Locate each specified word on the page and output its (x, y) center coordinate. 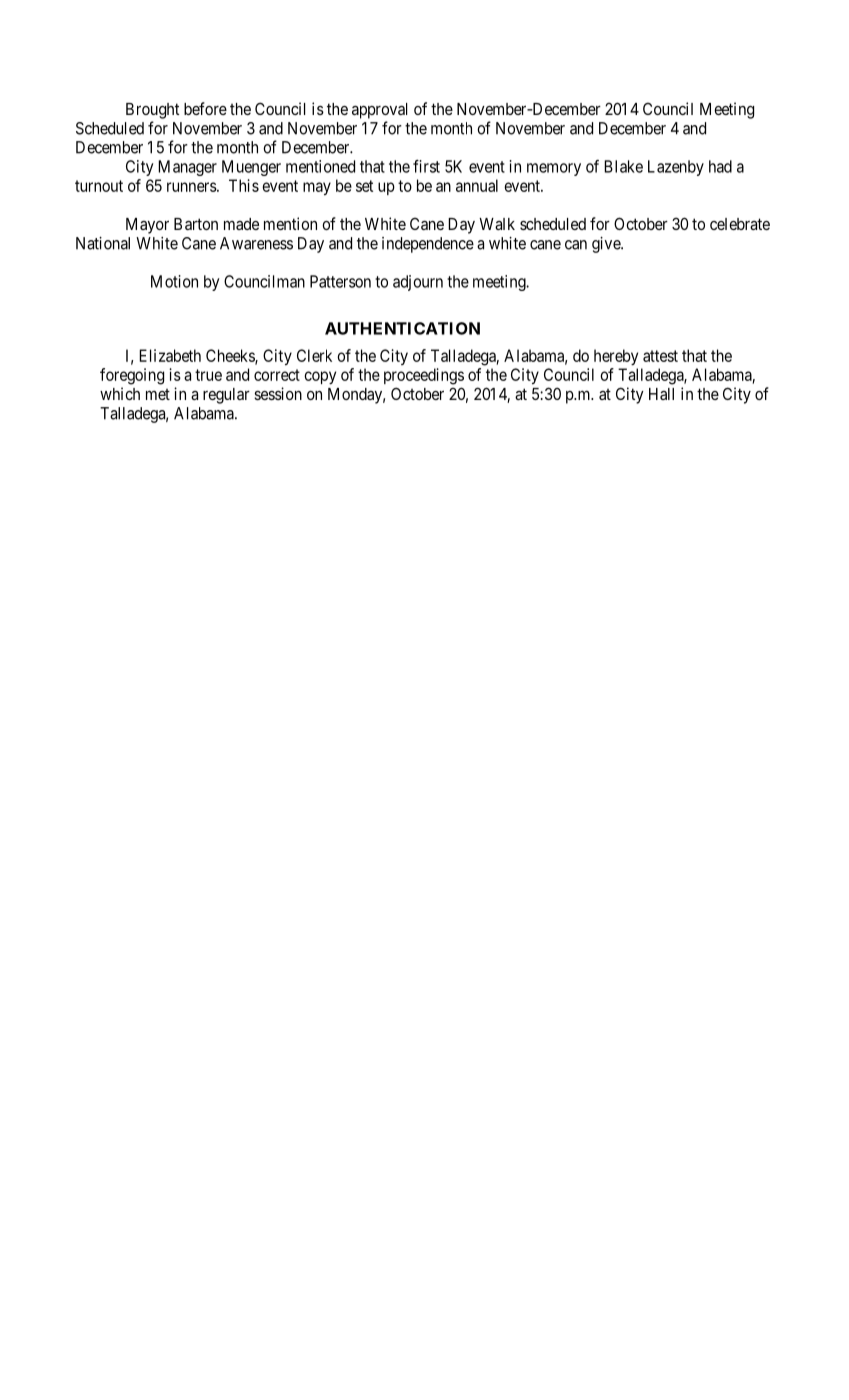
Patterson (340, 281)
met (158, 394)
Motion (174, 281)
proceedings (424, 376)
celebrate (740, 224)
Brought (152, 111)
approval (379, 111)
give (607, 245)
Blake (623, 166)
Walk (497, 224)
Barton (196, 224)
